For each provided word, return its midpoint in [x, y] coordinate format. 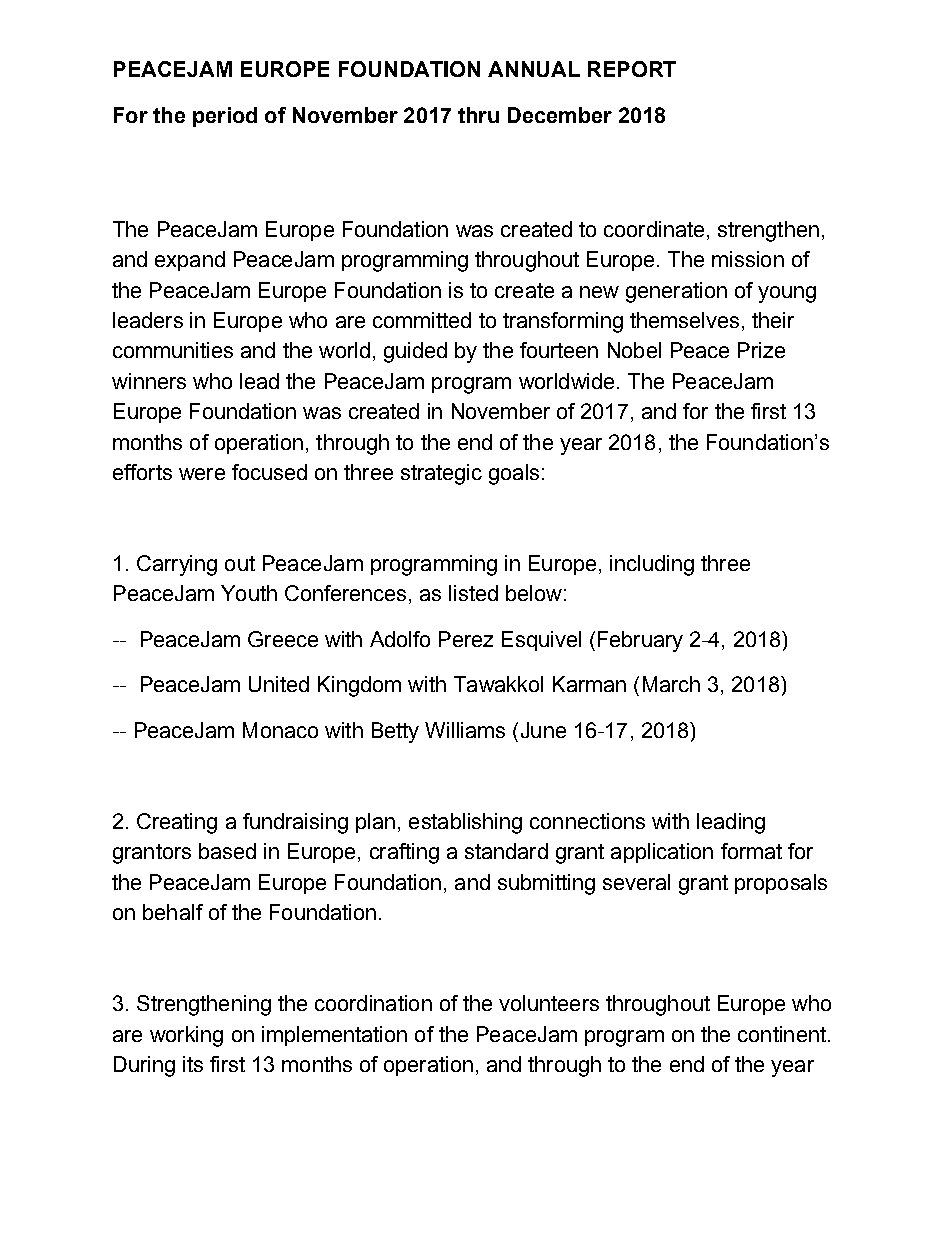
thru [478, 115]
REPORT [632, 69]
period [225, 117]
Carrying [177, 565]
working [186, 1036]
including [652, 565]
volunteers [549, 1003]
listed [473, 593]
